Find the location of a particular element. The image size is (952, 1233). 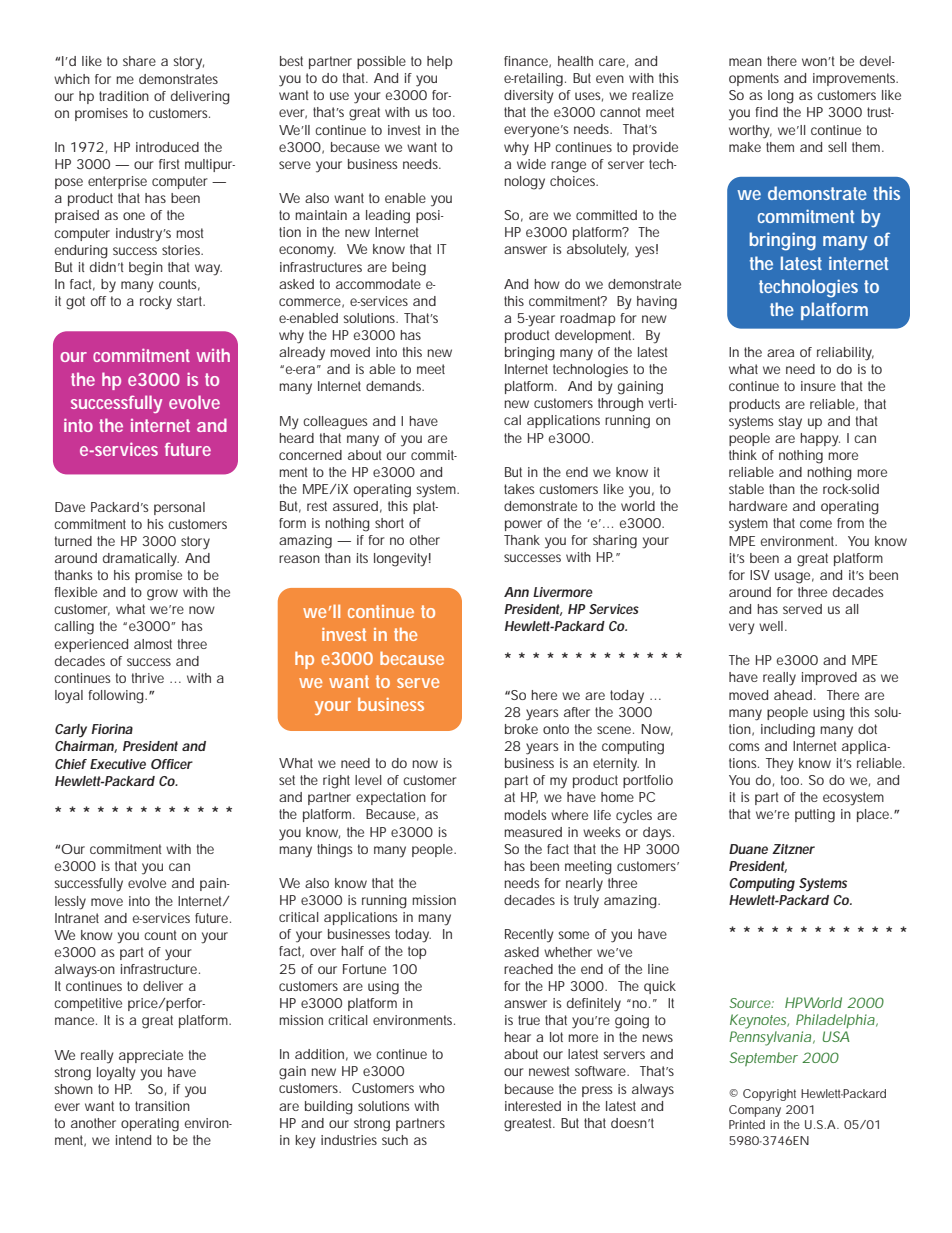

power is located at coordinates (523, 525).
